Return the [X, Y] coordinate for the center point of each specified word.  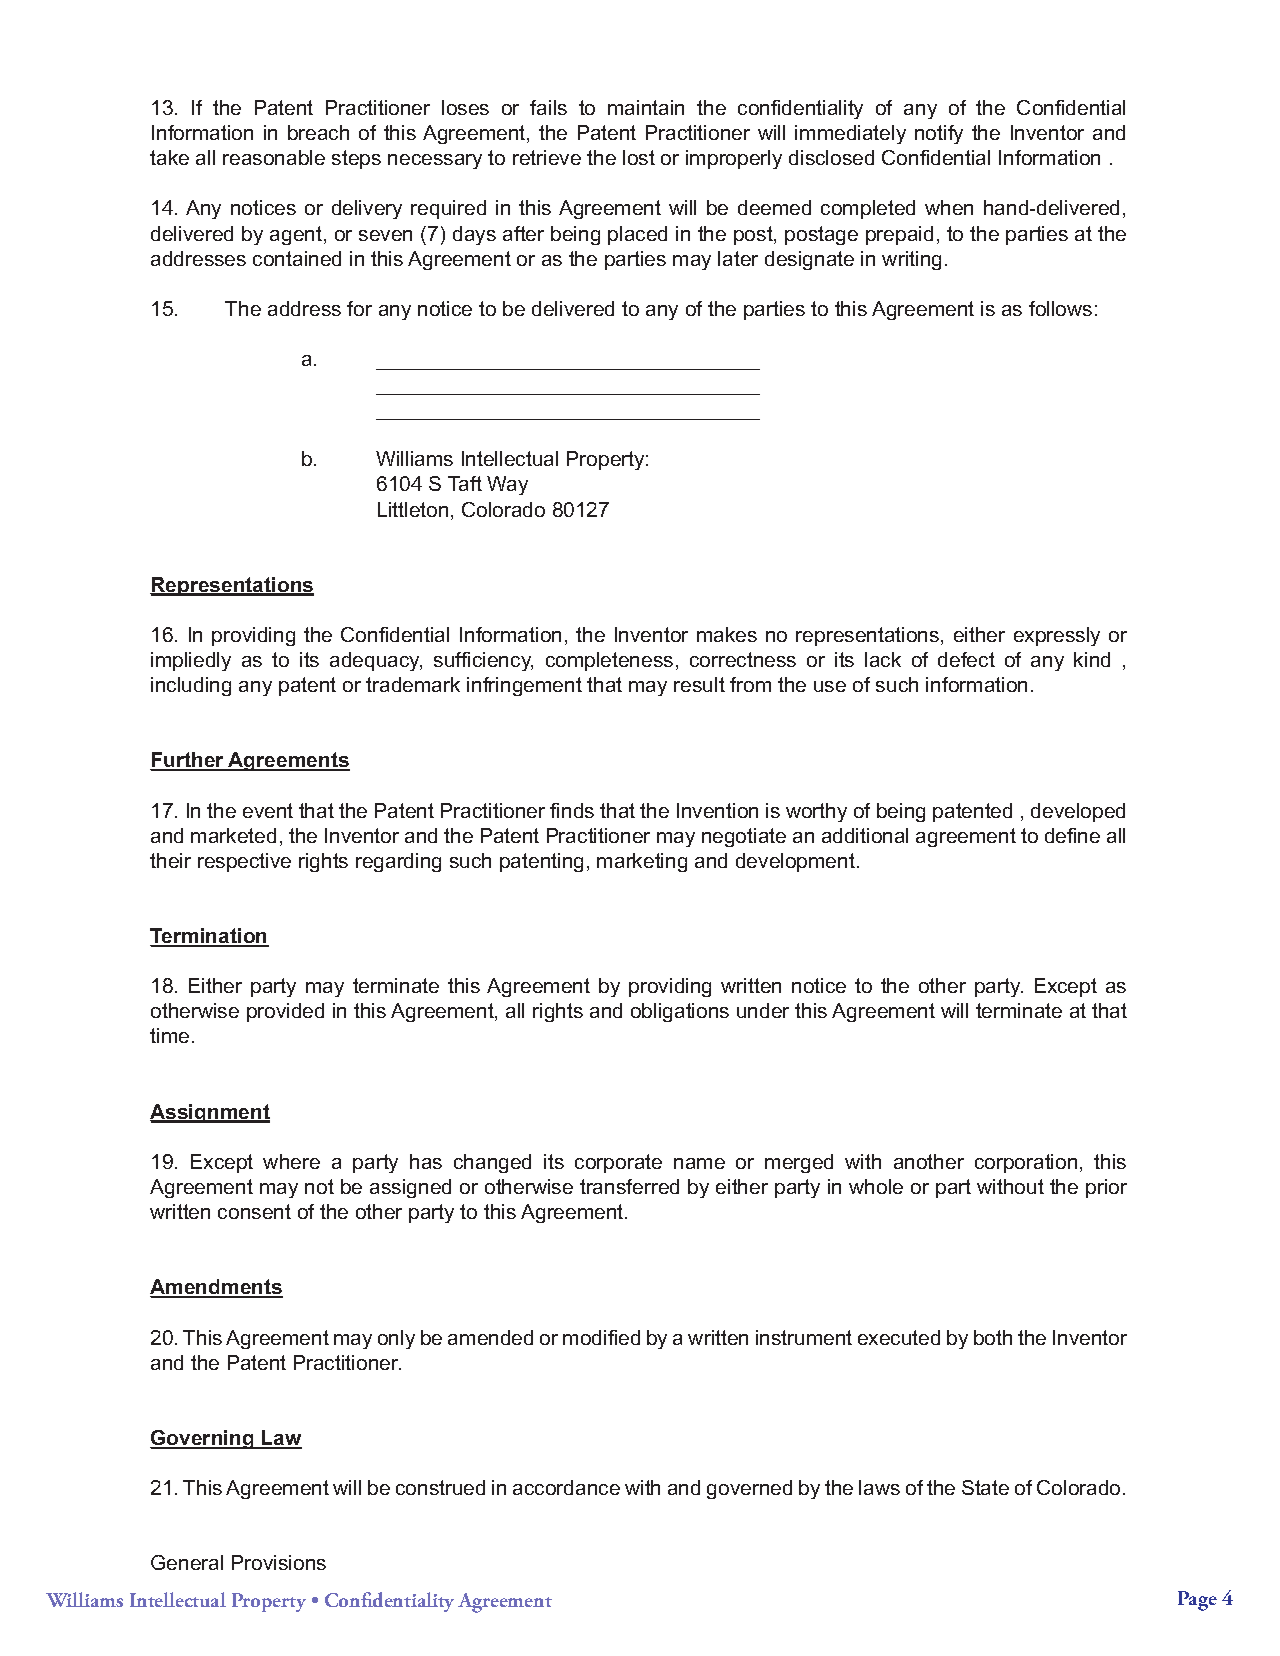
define [1072, 835]
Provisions [279, 1562]
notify [939, 134]
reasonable [274, 157]
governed [749, 1489]
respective [244, 862]
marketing [642, 862]
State [985, 1487]
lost [639, 157]
